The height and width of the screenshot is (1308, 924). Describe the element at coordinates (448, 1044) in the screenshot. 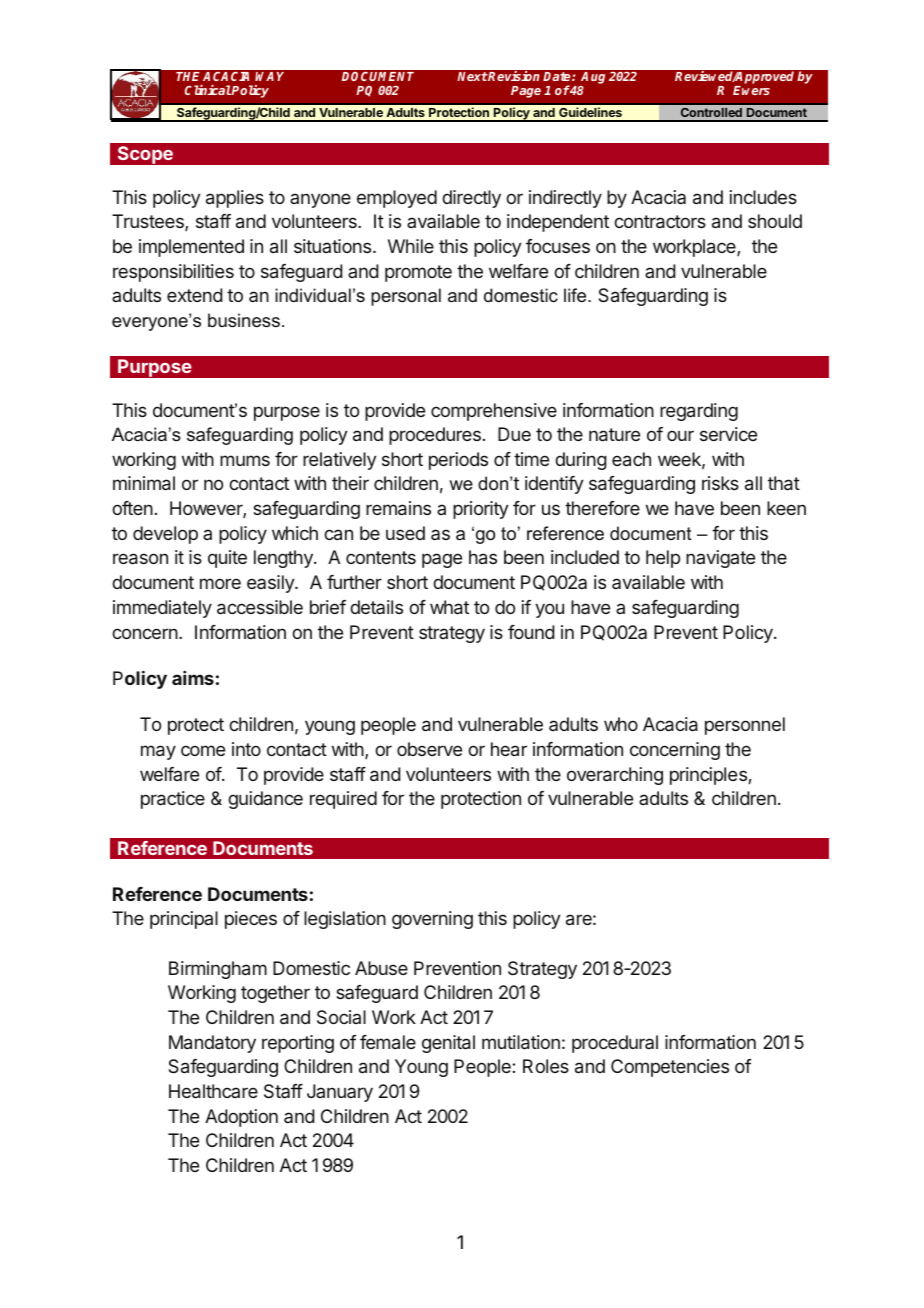

I see `genital` at that location.
